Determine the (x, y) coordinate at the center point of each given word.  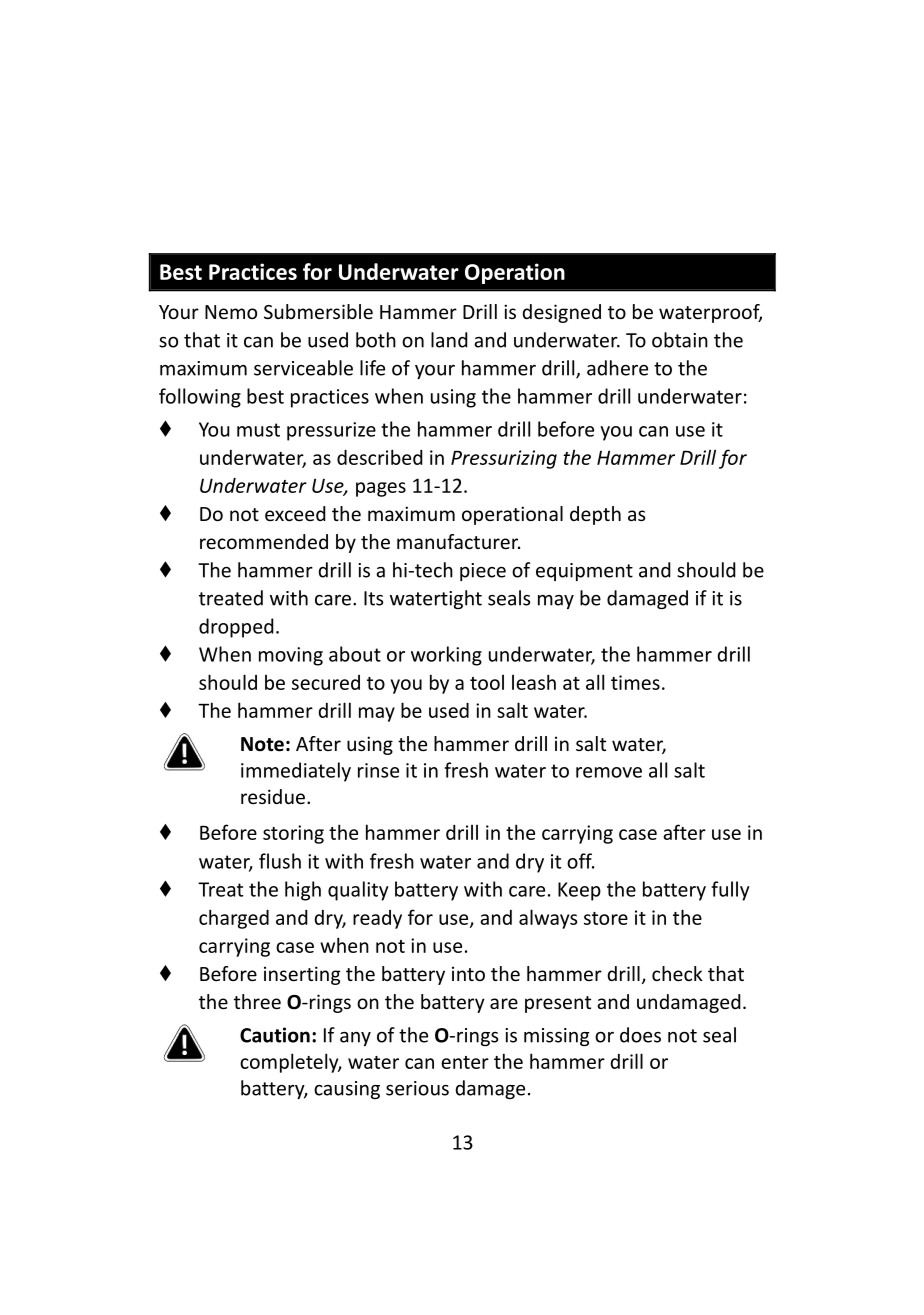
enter (465, 1062)
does (640, 1035)
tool (487, 682)
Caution (275, 1035)
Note (262, 744)
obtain (680, 340)
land (449, 340)
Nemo (231, 312)
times (635, 682)
